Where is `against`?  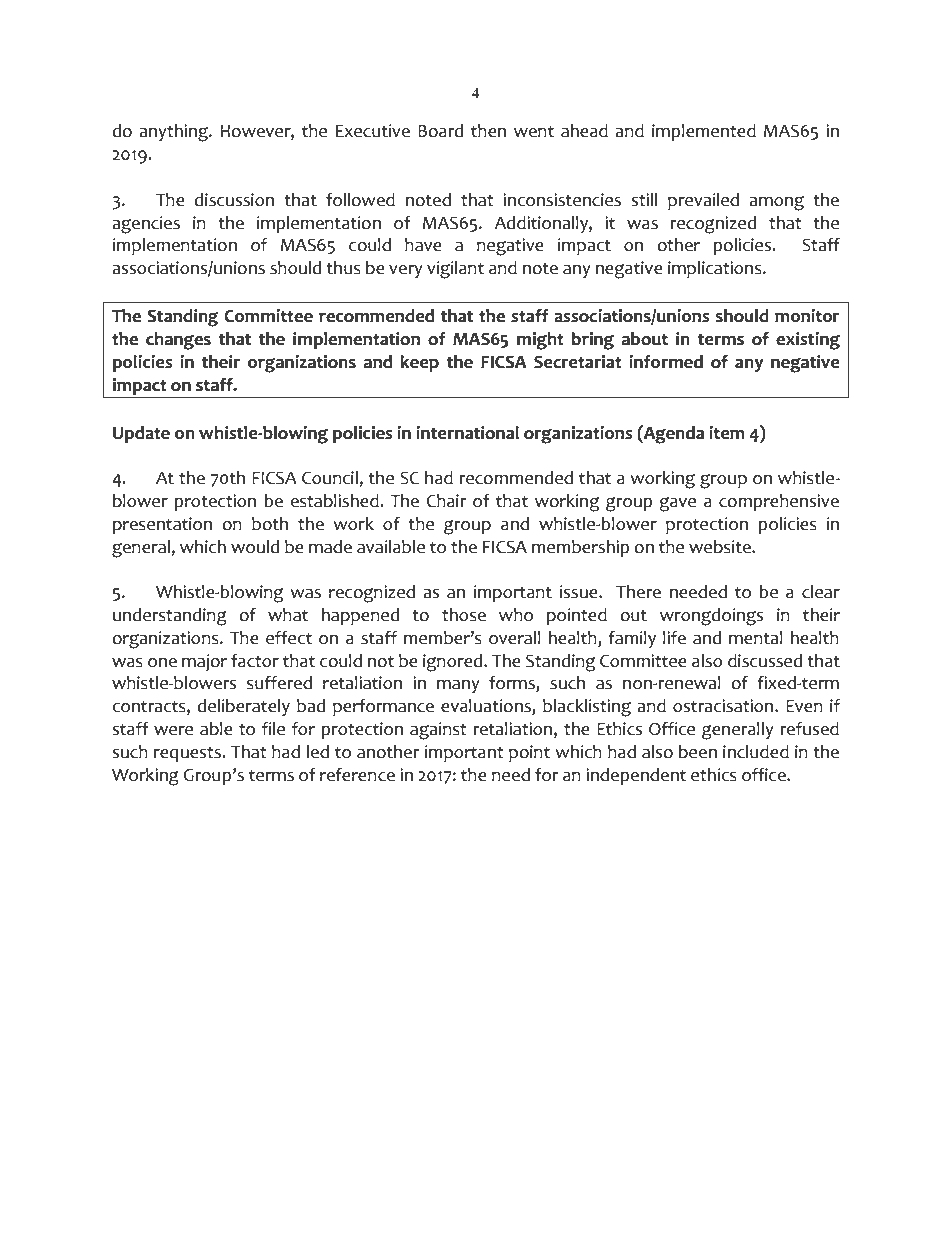 against is located at coordinates (438, 731).
